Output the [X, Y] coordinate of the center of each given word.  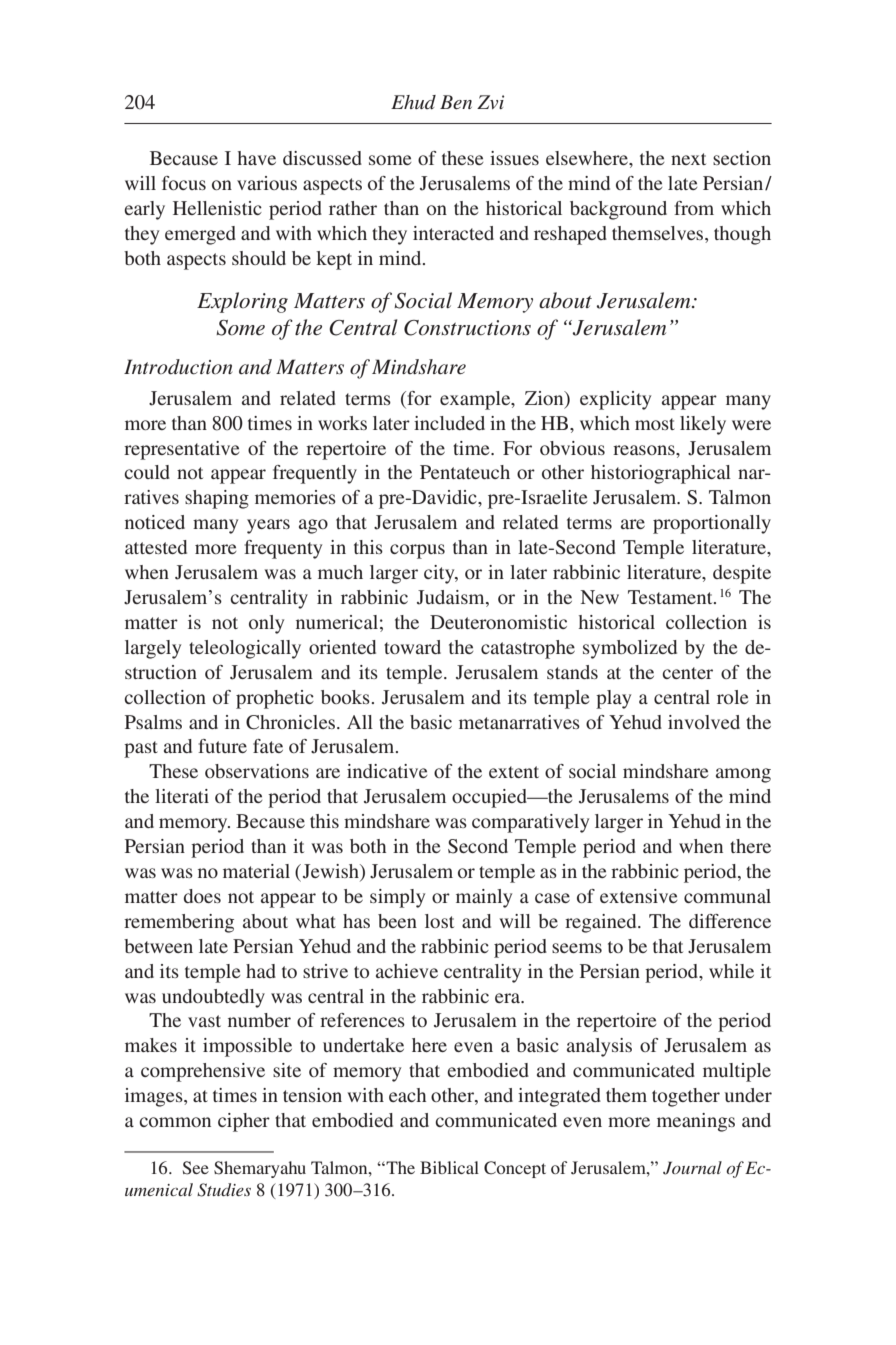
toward [412, 647]
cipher [244, 1122]
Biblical [449, 1167]
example [476, 400]
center [687, 673]
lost [439, 921]
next [688, 159]
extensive [639, 896]
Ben [456, 102]
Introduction [178, 367]
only [266, 624]
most [655, 424]
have [257, 158]
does [202, 896]
